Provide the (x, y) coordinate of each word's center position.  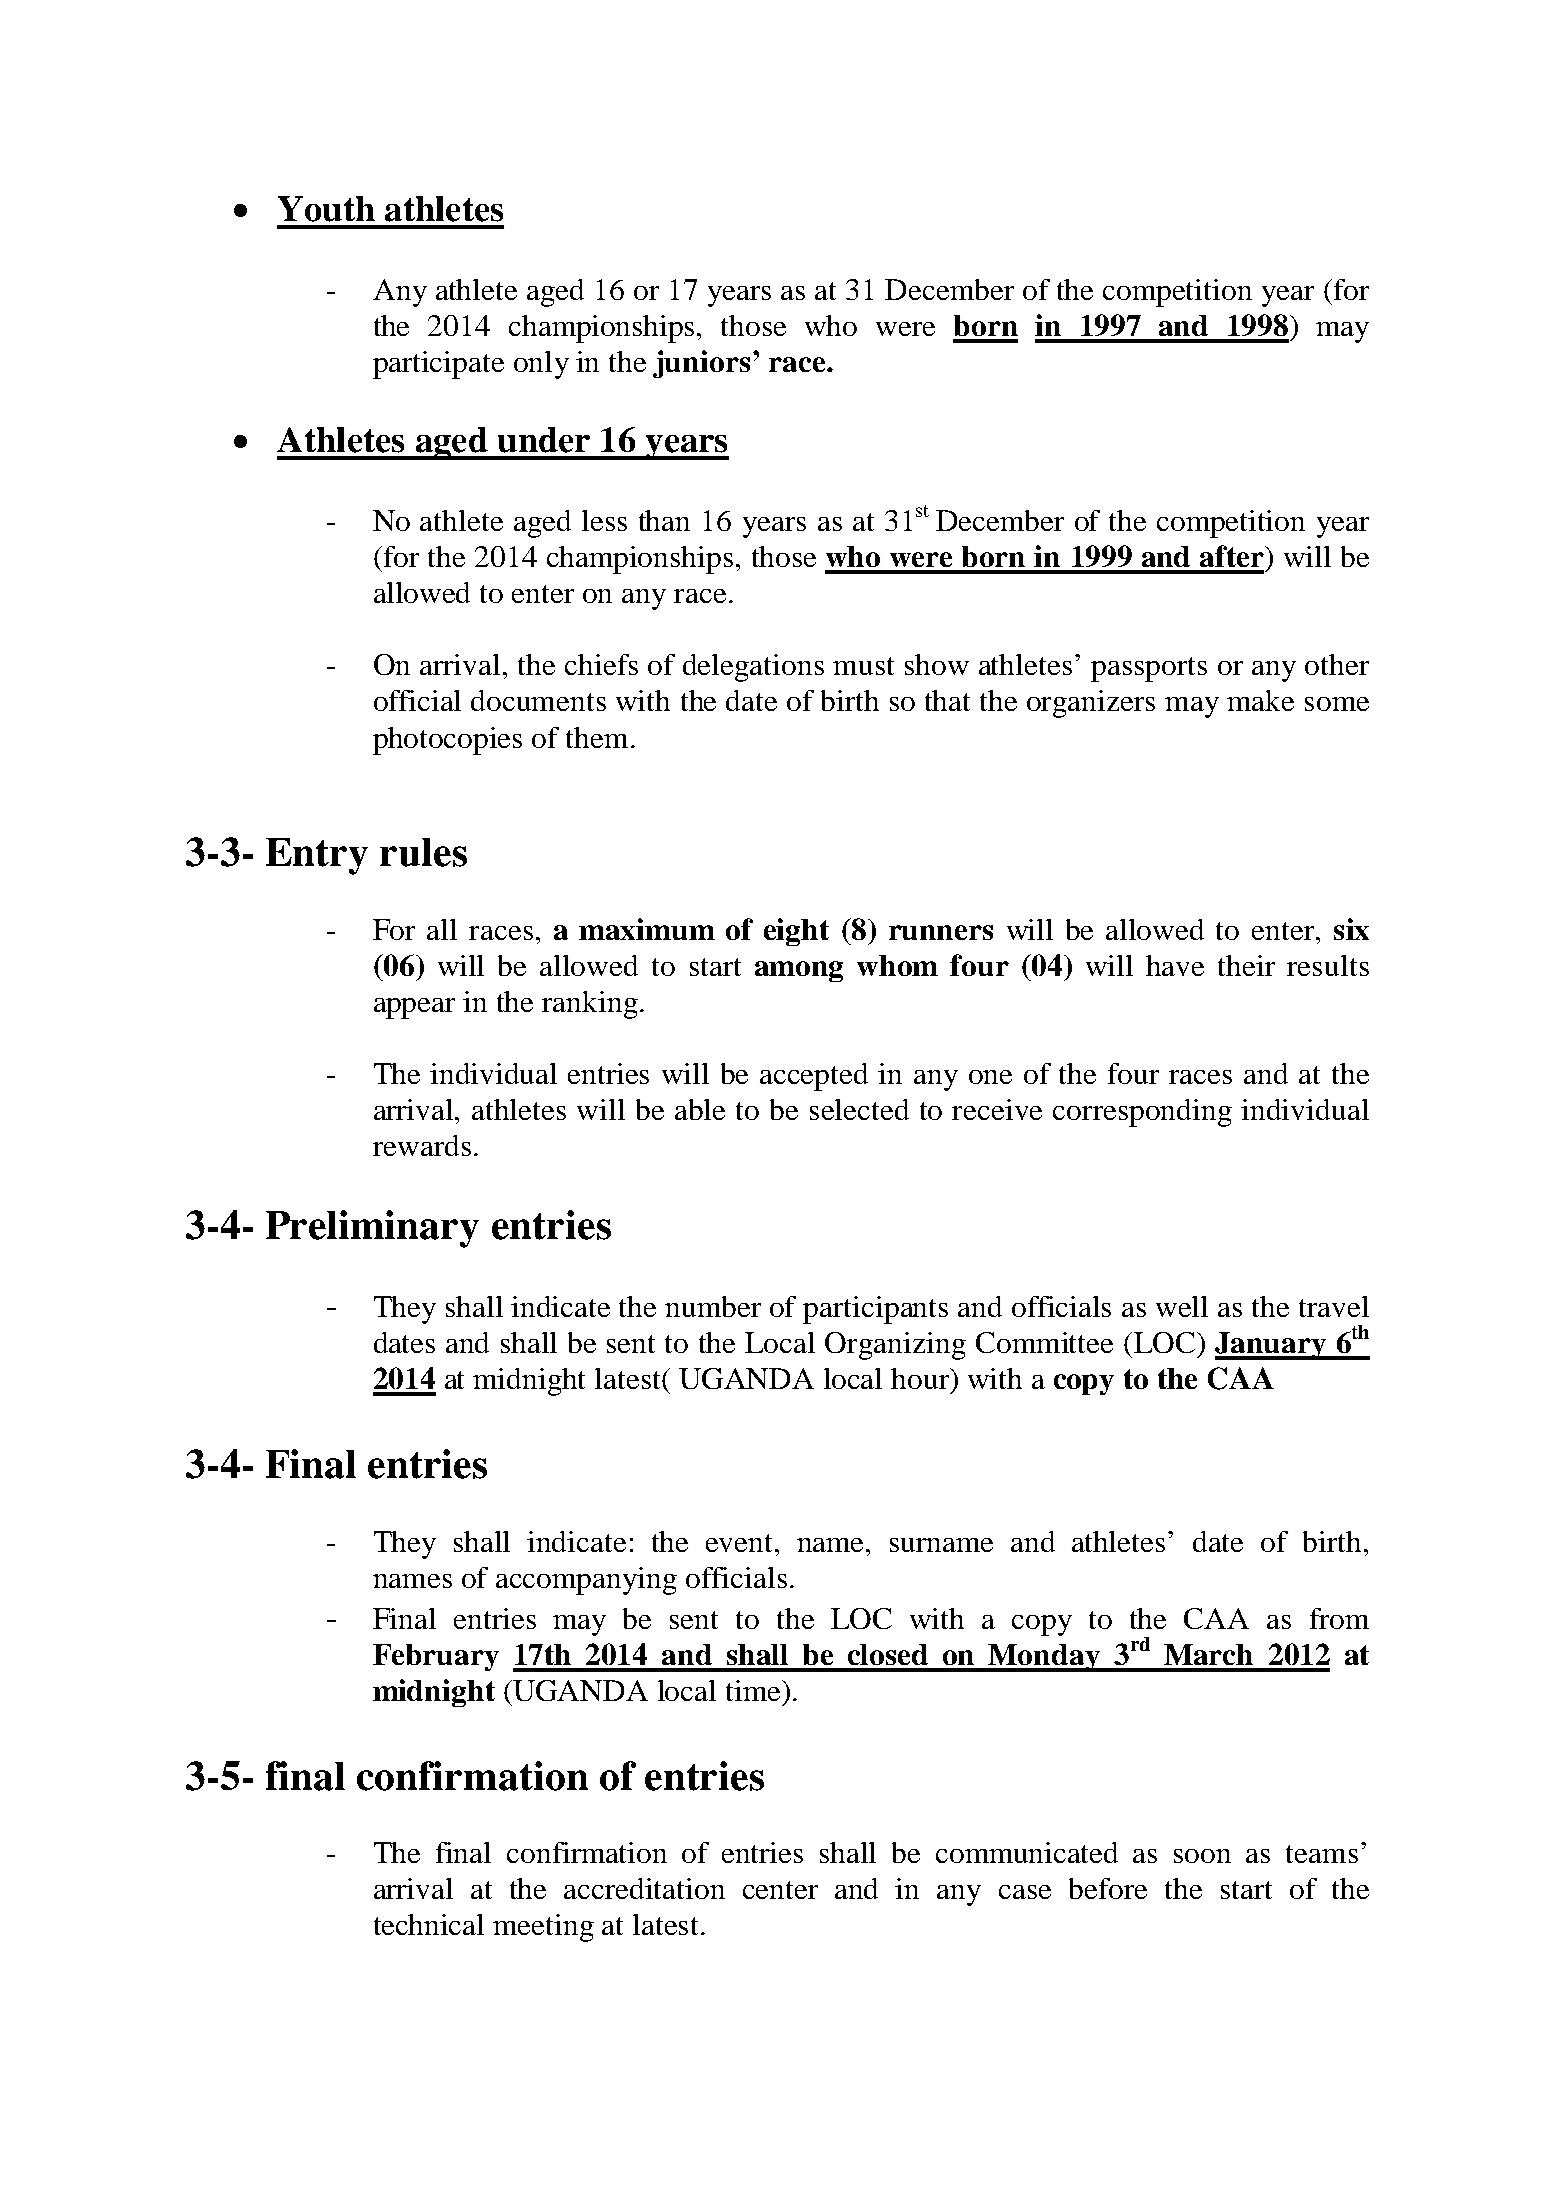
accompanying (586, 1581)
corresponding (1142, 1113)
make (1260, 700)
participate (438, 365)
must (863, 666)
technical (429, 1924)
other (1337, 664)
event (741, 1543)
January (1272, 1346)
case (1025, 1892)
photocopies (447, 741)
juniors (701, 364)
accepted (814, 1077)
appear (414, 1008)
